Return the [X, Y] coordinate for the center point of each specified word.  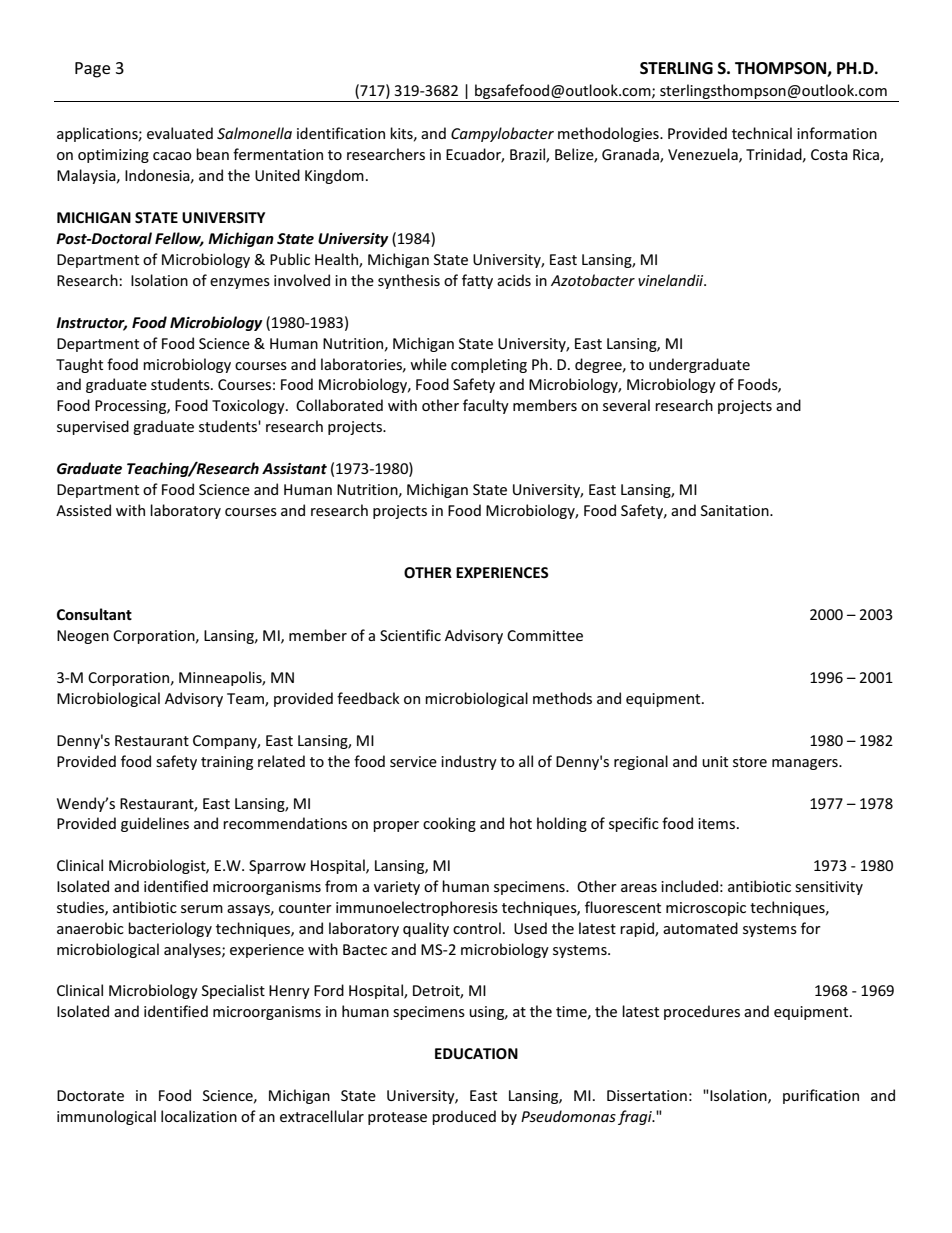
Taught [79, 365]
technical [762, 133]
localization [199, 1116]
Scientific [410, 635]
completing [489, 365]
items [718, 823]
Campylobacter [502, 134]
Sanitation [736, 510]
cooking [449, 824]
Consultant [94, 614]
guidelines [155, 824]
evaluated [180, 133]
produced [464, 1117]
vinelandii [672, 280]
